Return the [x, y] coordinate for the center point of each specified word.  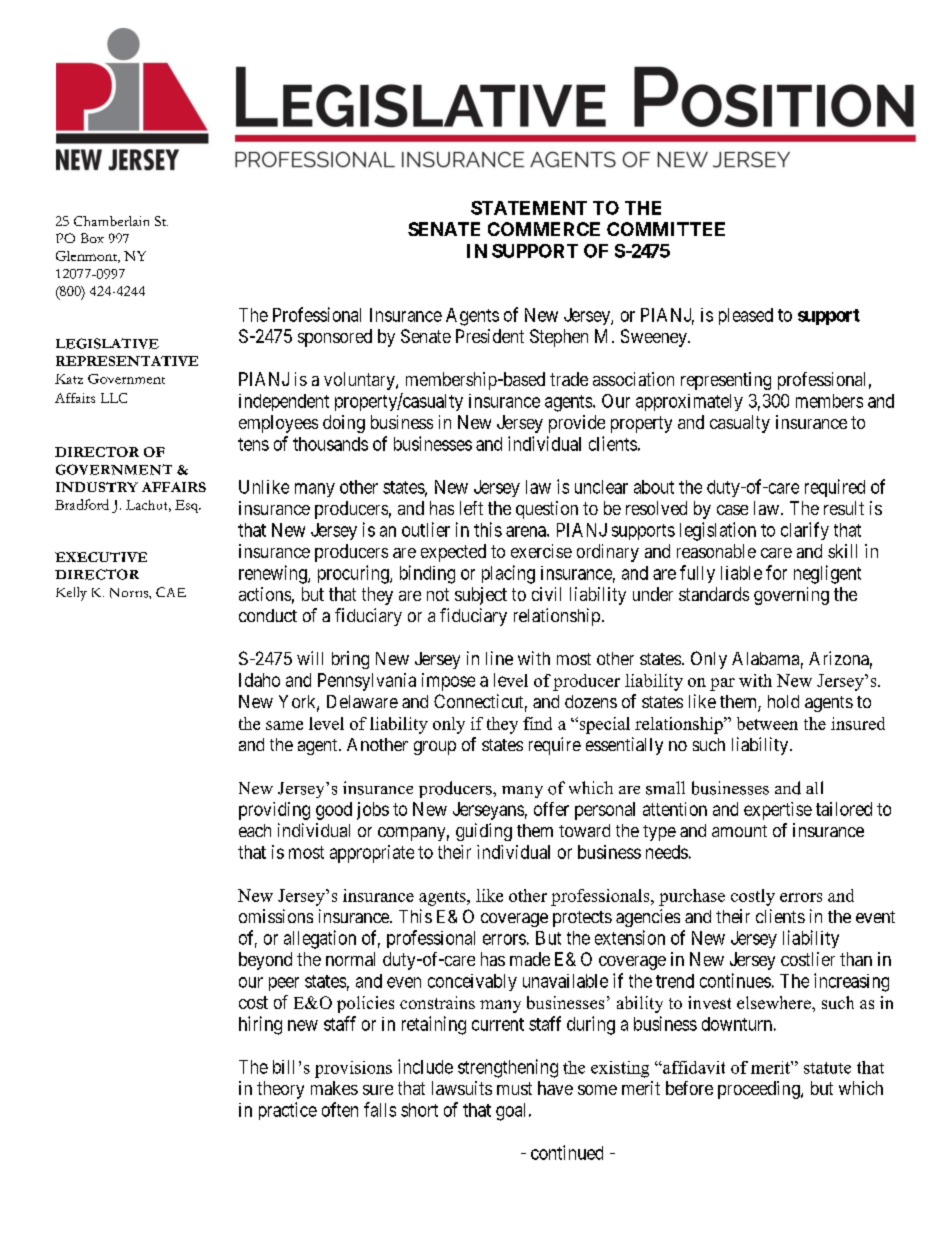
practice [288, 1111]
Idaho [259, 680]
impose [448, 682]
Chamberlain [111, 221]
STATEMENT [529, 208]
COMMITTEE [666, 229]
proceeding [760, 1090]
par [722, 684]
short [419, 1110]
